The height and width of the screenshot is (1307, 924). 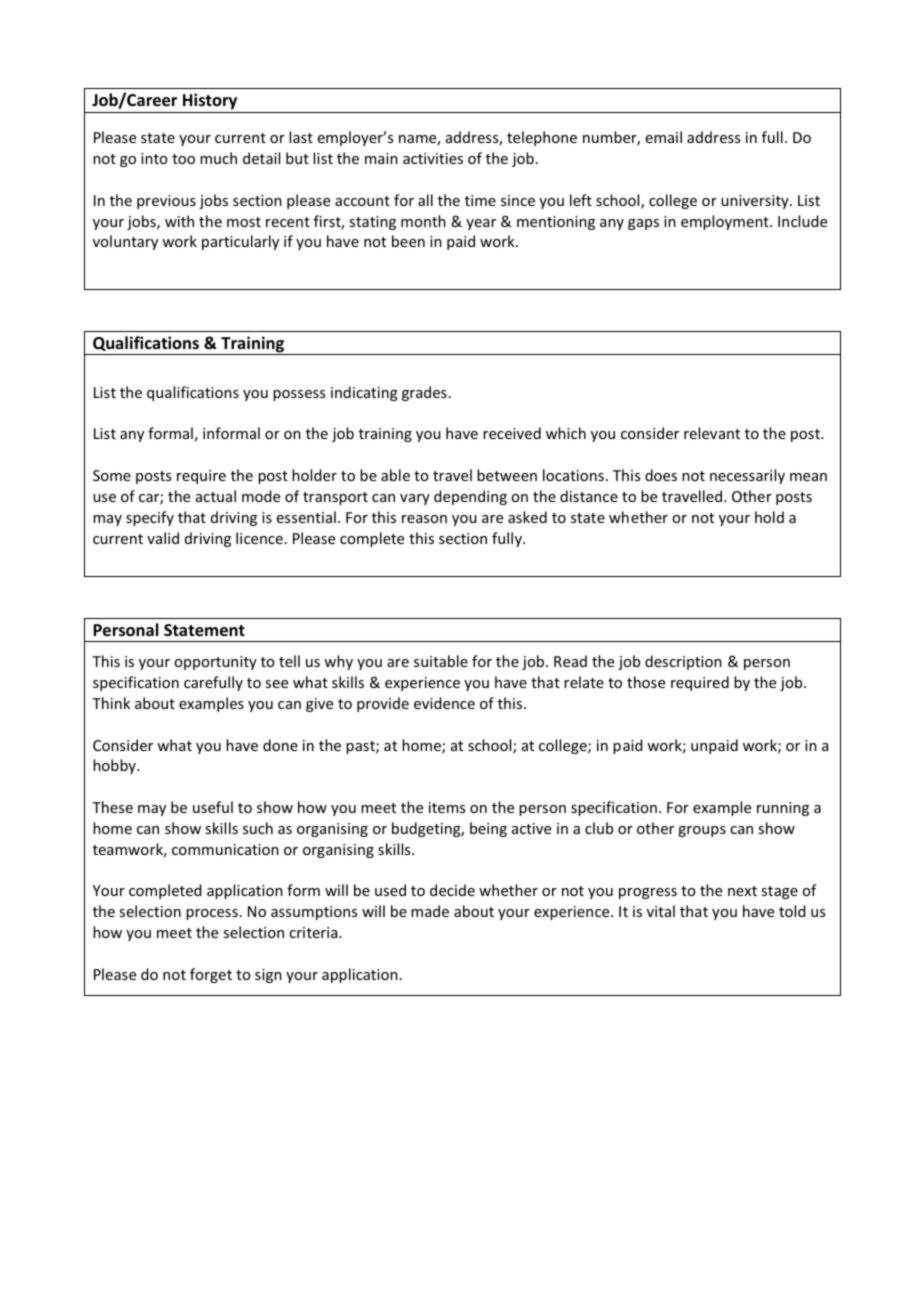 I want to click on valid, so click(x=163, y=538).
